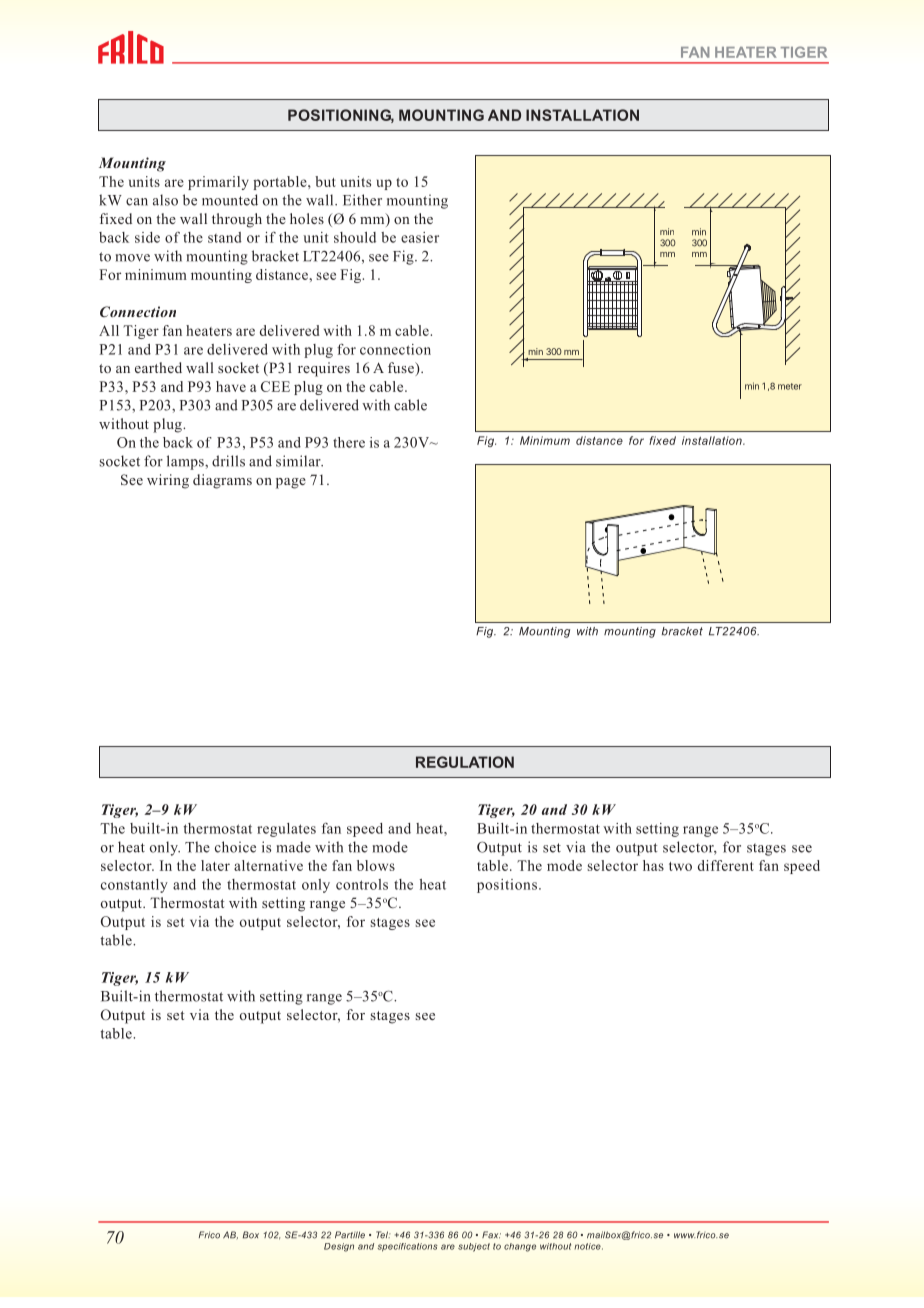  Describe the element at coordinates (507, 886) in the screenshot. I see `positions` at that location.
